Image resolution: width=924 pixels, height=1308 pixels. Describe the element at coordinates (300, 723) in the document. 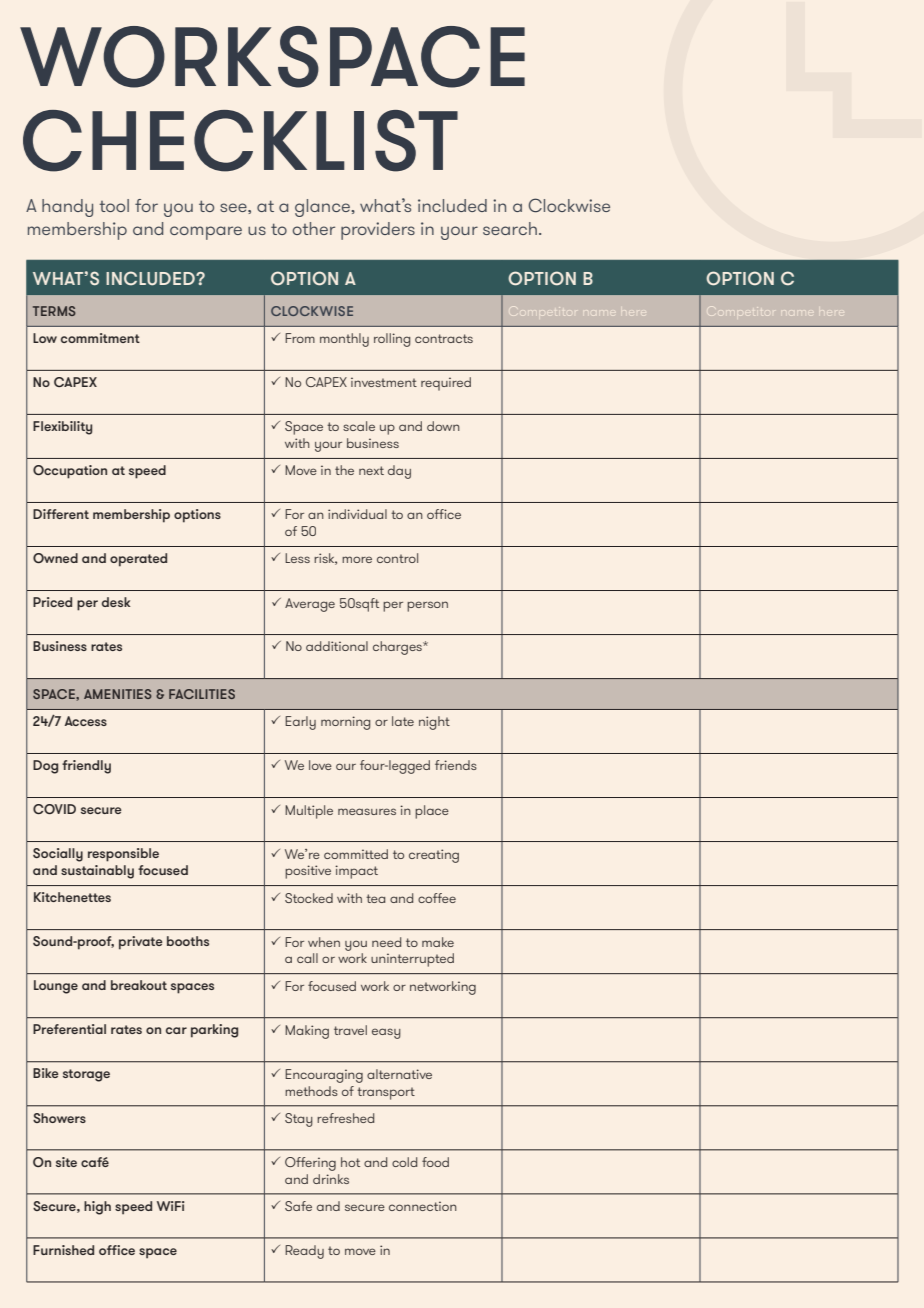

I see `Early` at that location.
